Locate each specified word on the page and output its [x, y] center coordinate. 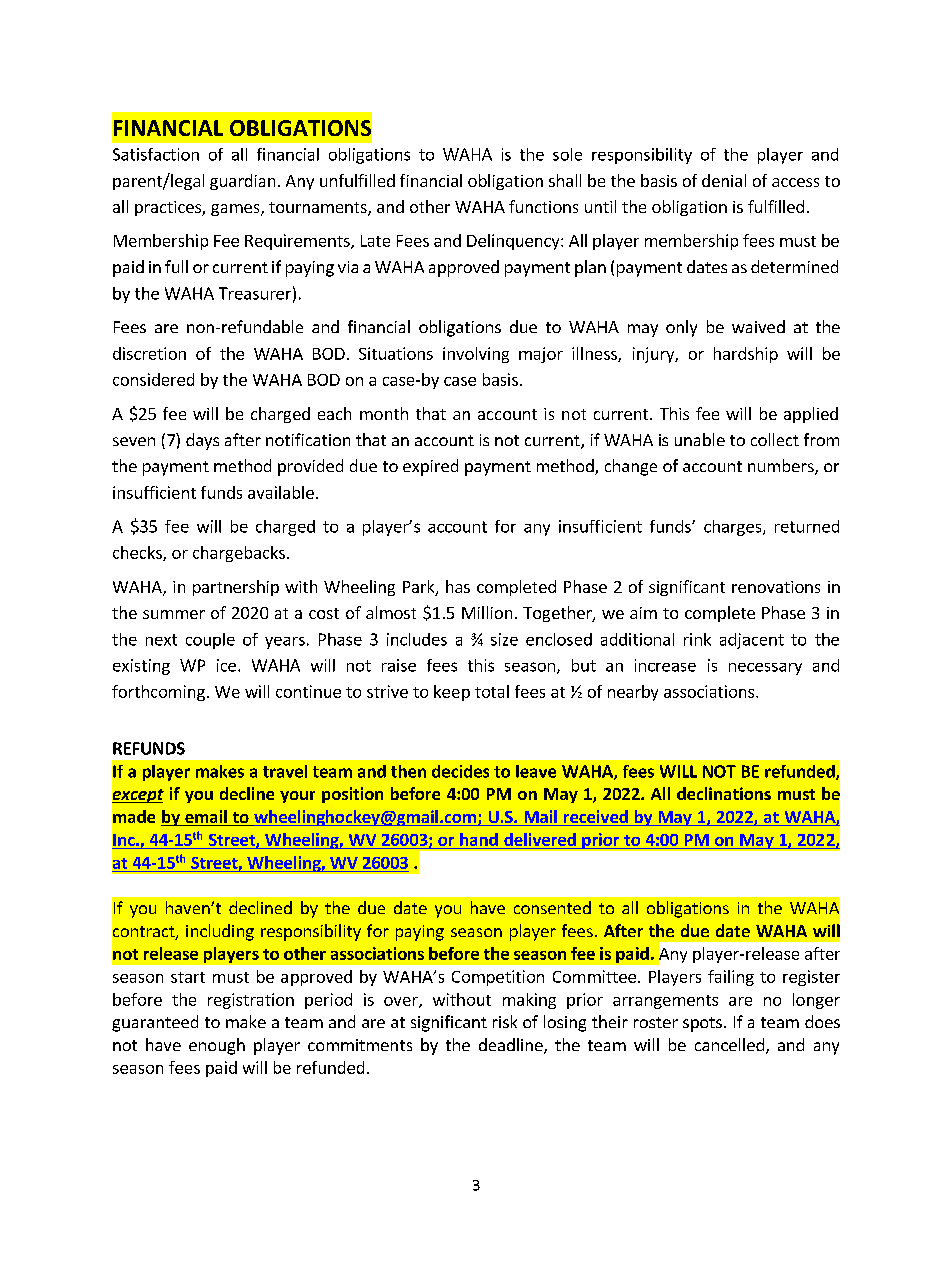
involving [476, 355]
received [595, 818]
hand [479, 839]
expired [430, 467]
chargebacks [239, 554]
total [492, 691]
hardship [746, 355]
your [297, 797]
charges [734, 528]
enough [217, 1046]
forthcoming [158, 693]
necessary [765, 669]
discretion [149, 353]
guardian [242, 182]
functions [543, 206]
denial [724, 180]
